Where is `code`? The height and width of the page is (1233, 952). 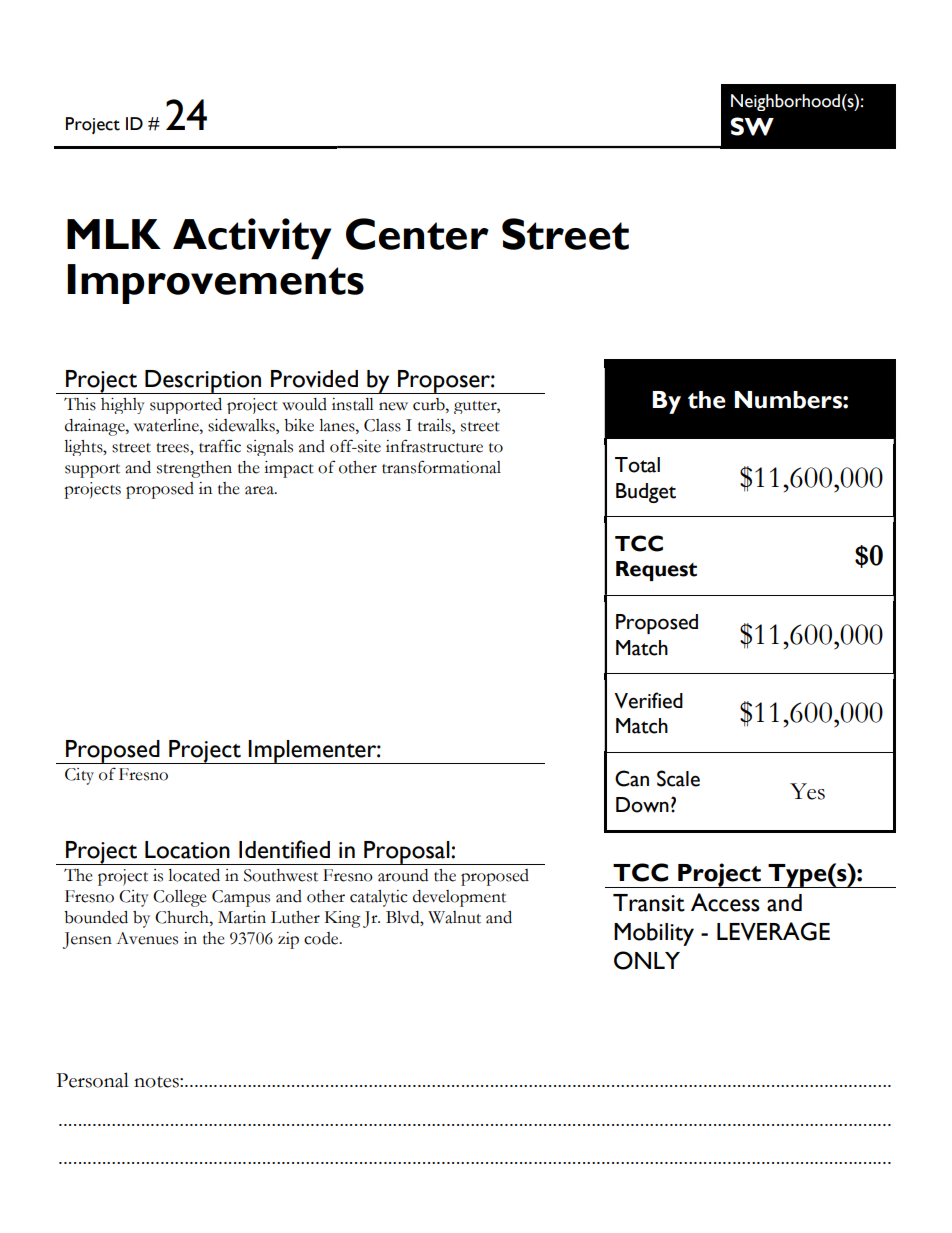
code is located at coordinates (322, 938).
